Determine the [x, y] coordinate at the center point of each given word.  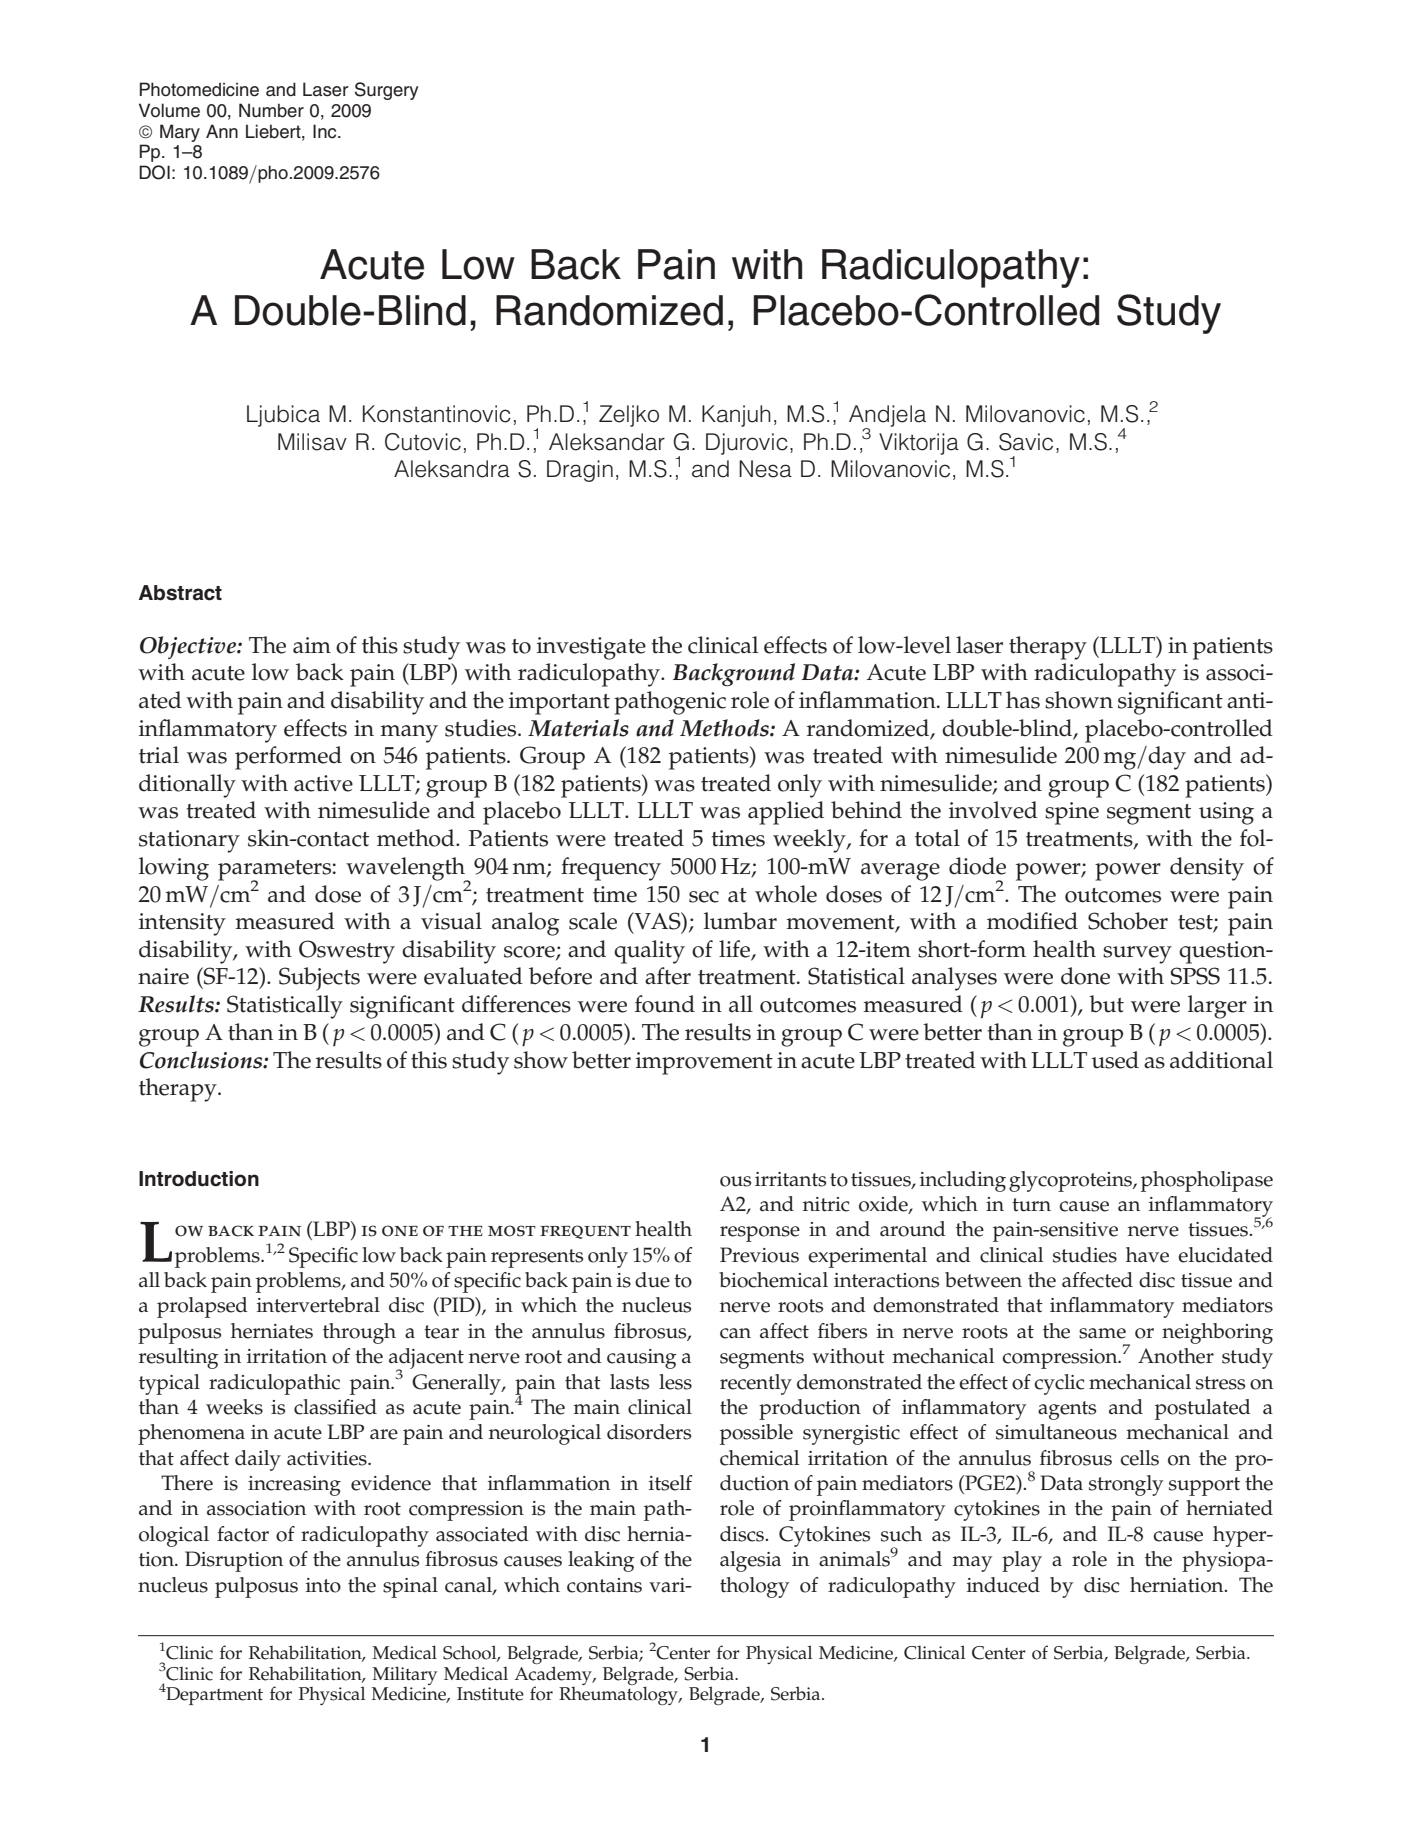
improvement [704, 1063]
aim [312, 645]
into [323, 1585]
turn [1031, 1205]
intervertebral [318, 1305]
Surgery [386, 91]
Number [271, 110]
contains [604, 1585]
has [1023, 700]
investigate [591, 648]
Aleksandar [607, 442]
